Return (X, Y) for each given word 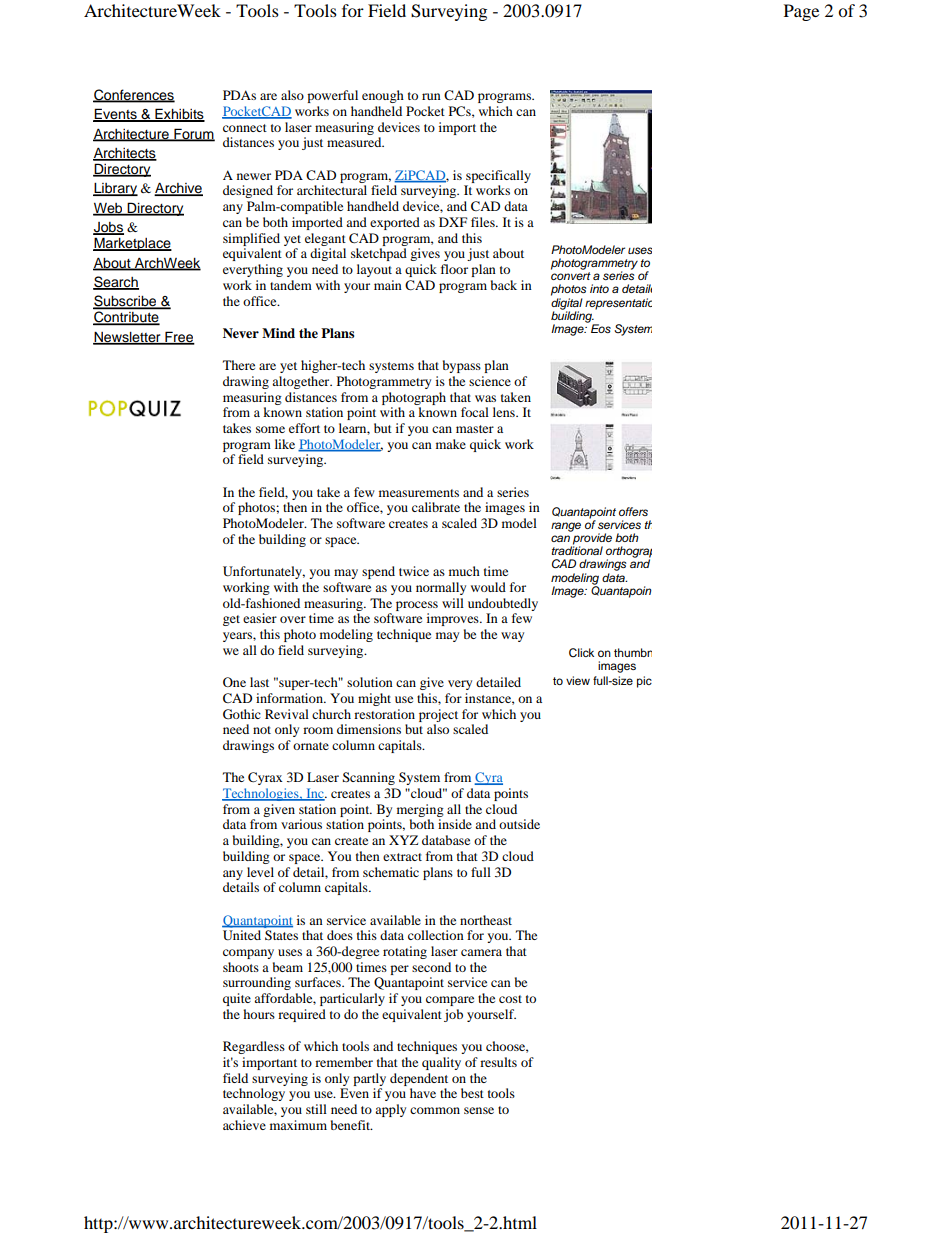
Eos (601, 328)
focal (475, 412)
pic (644, 682)
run (431, 96)
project (438, 715)
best (472, 1093)
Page (801, 12)
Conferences (134, 95)
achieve (244, 1125)
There (239, 365)
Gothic (242, 714)
